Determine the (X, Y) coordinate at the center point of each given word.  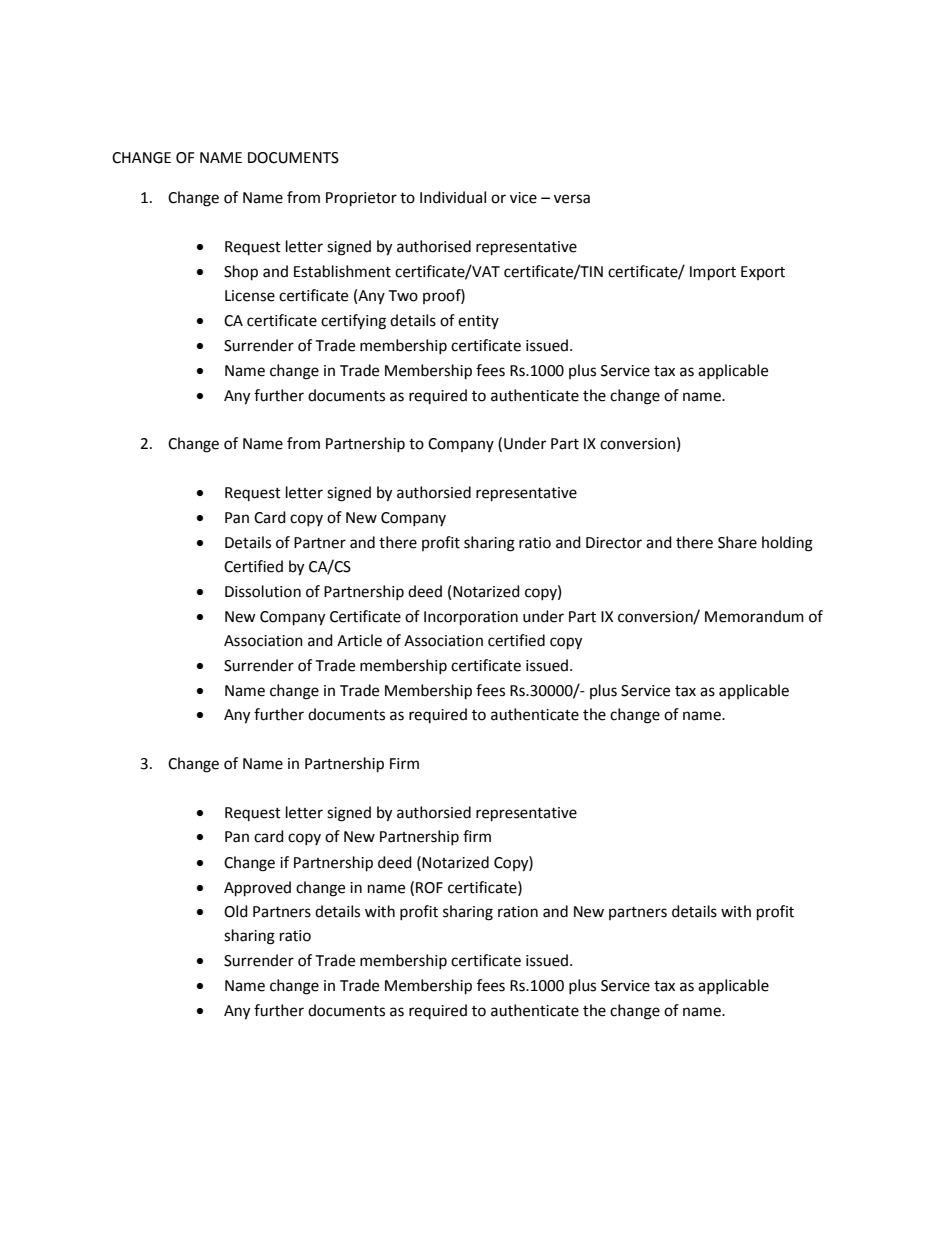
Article (359, 640)
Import (713, 273)
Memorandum (754, 616)
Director (614, 543)
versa (572, 199)
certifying (353, 322)
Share (737, 542)
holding (787, 544)
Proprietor (361, 199)
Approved (257, 889)
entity (478, 322)
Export (763, 273)
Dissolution (263, 591)
